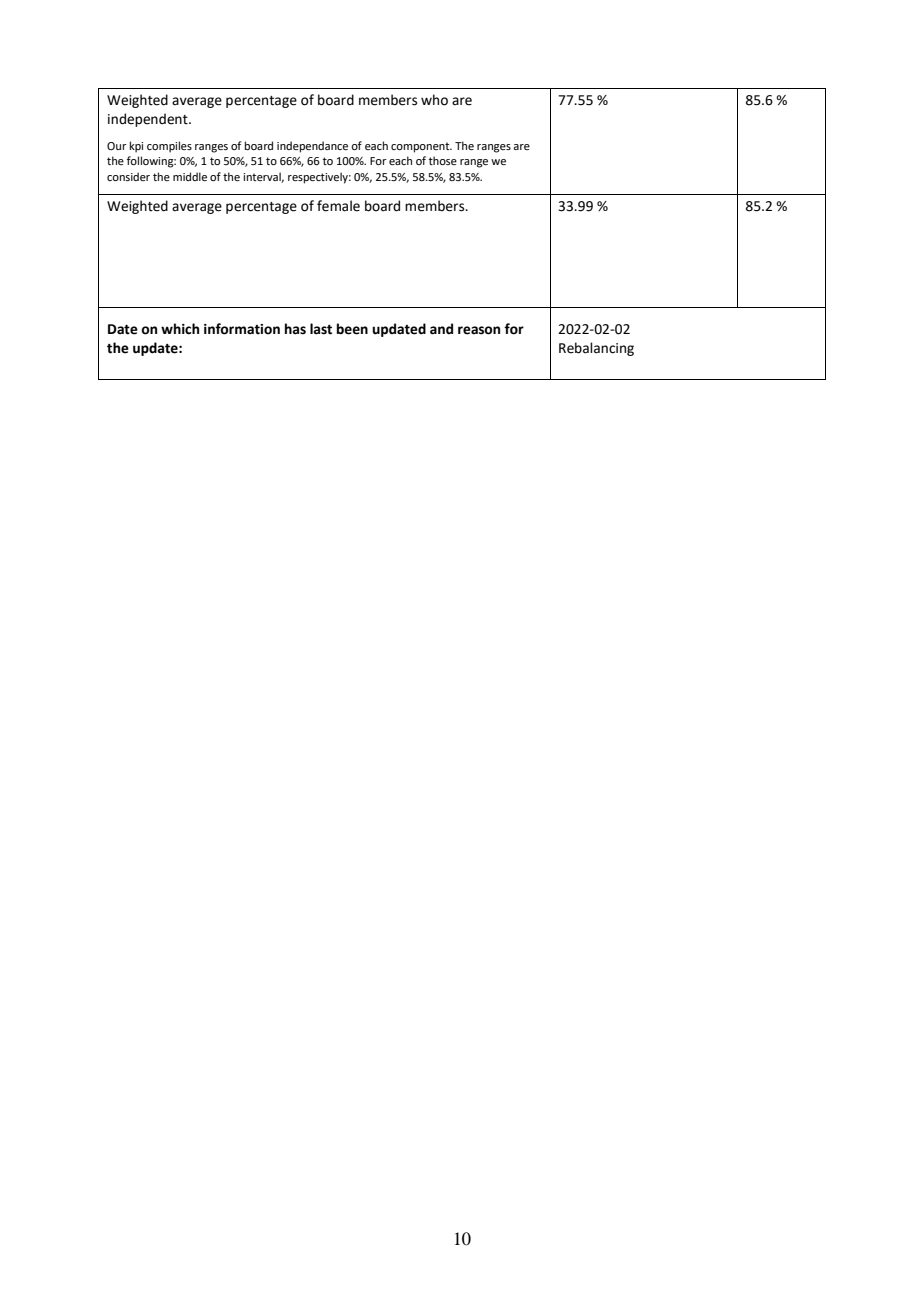 The height and width of the document is (1308, 924). What do you see at coordinates (149, 120) in the document?
I see `independent` at bounding box center [149, 120].
